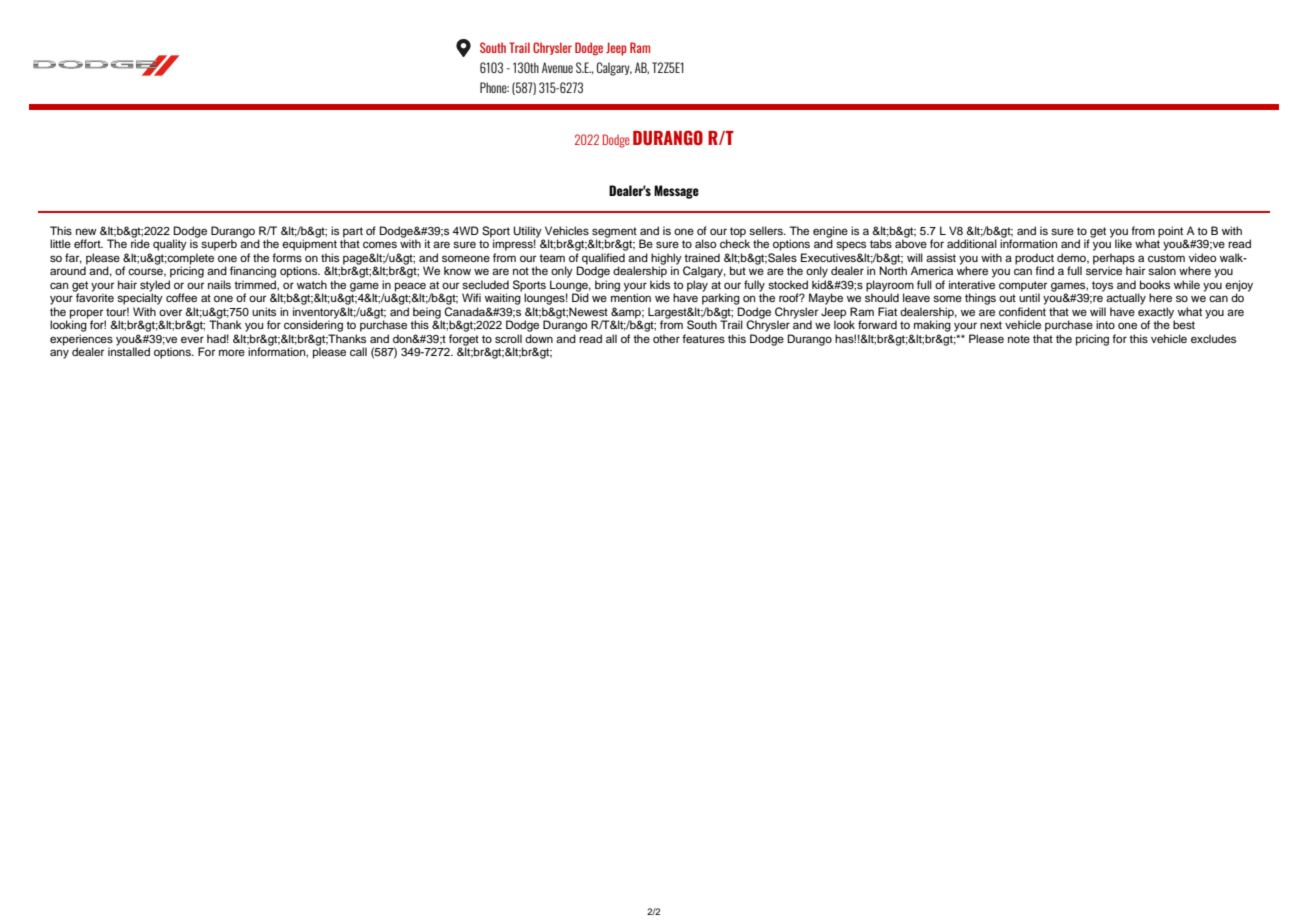 This screenshot has width=1308, height=924. I want to click on perhaps, so click(1114, 260).
